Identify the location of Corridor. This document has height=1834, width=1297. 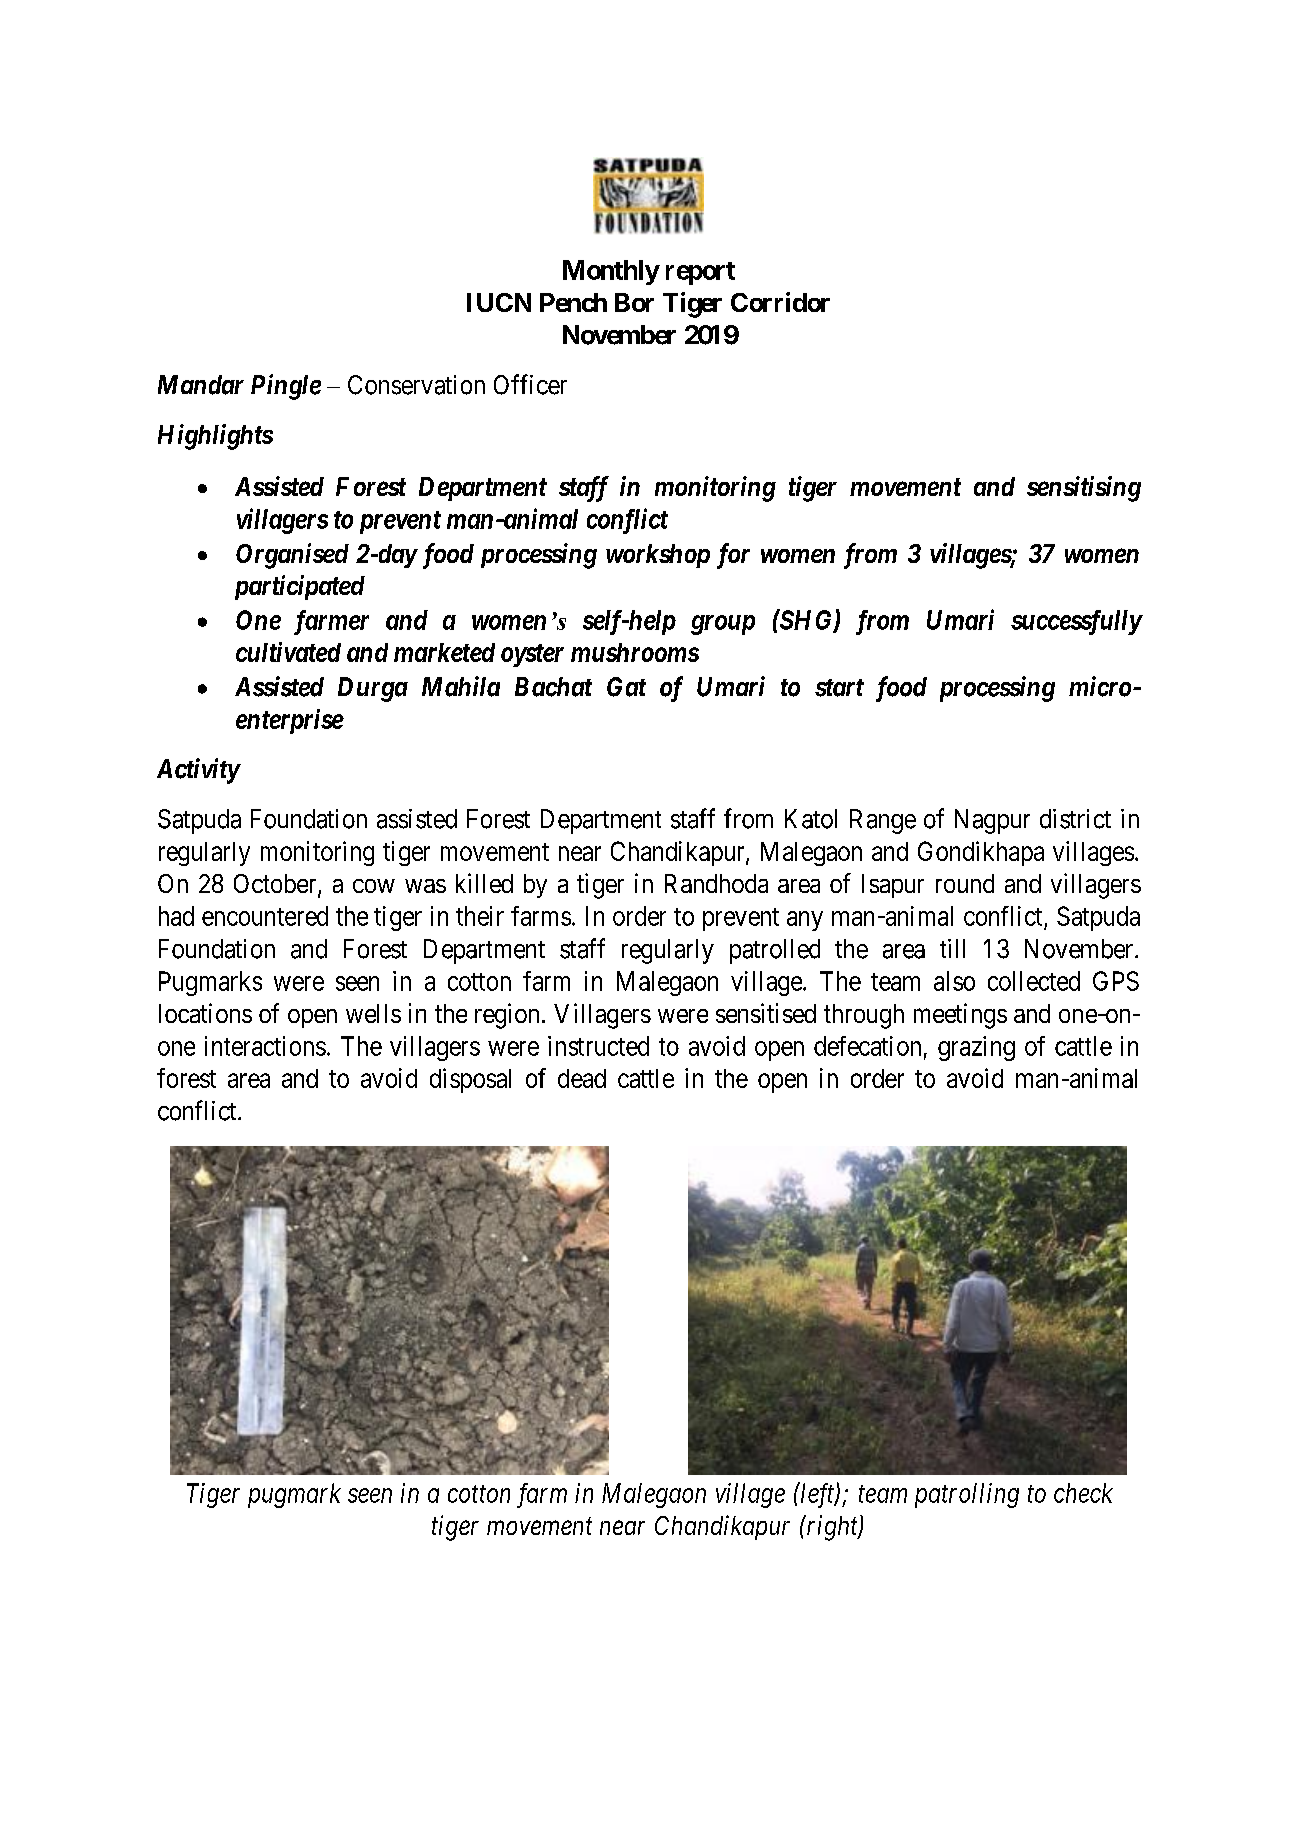
(780, 302).
